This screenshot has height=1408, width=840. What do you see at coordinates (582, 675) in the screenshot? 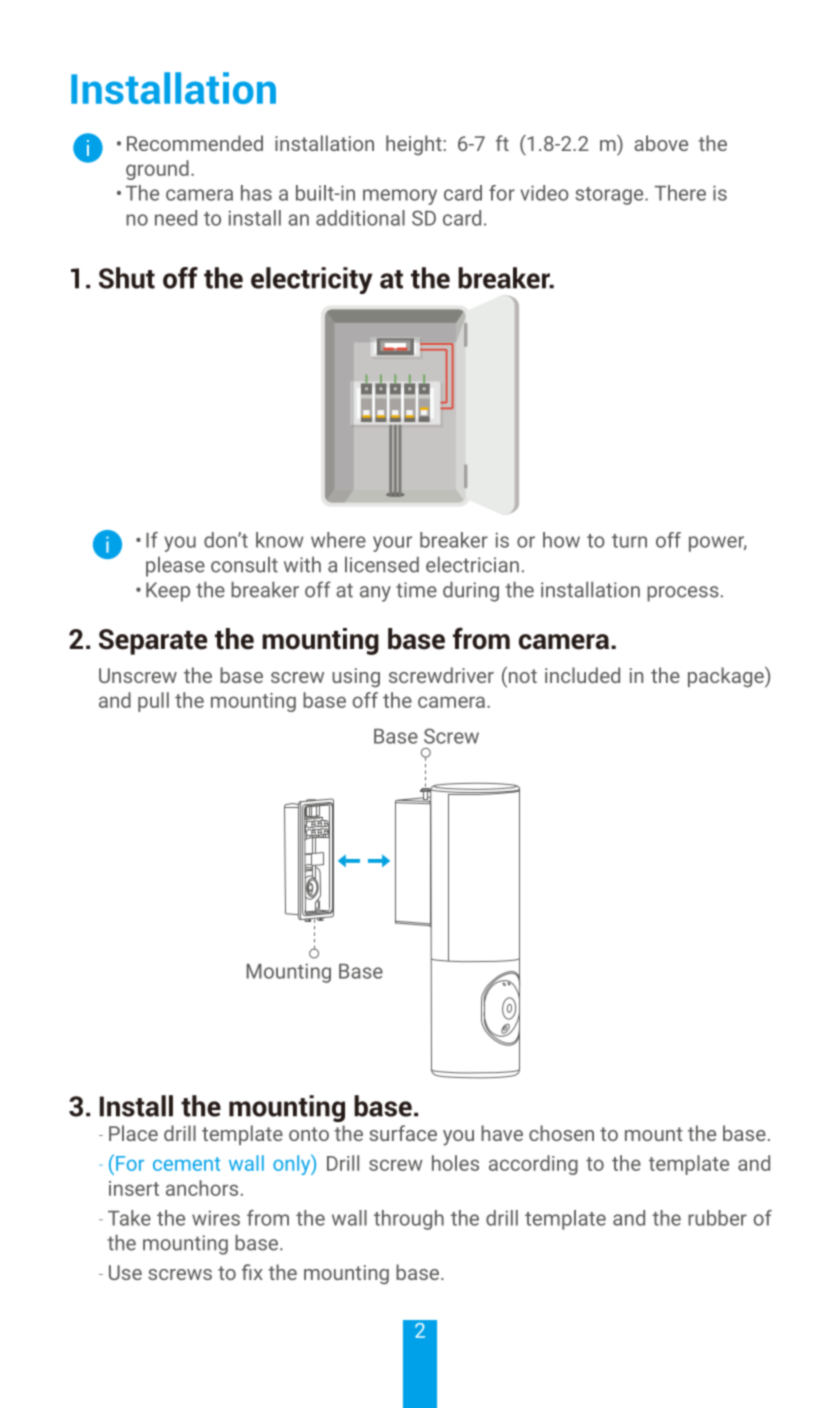
I see `included` at bounding box center [582, 675].
